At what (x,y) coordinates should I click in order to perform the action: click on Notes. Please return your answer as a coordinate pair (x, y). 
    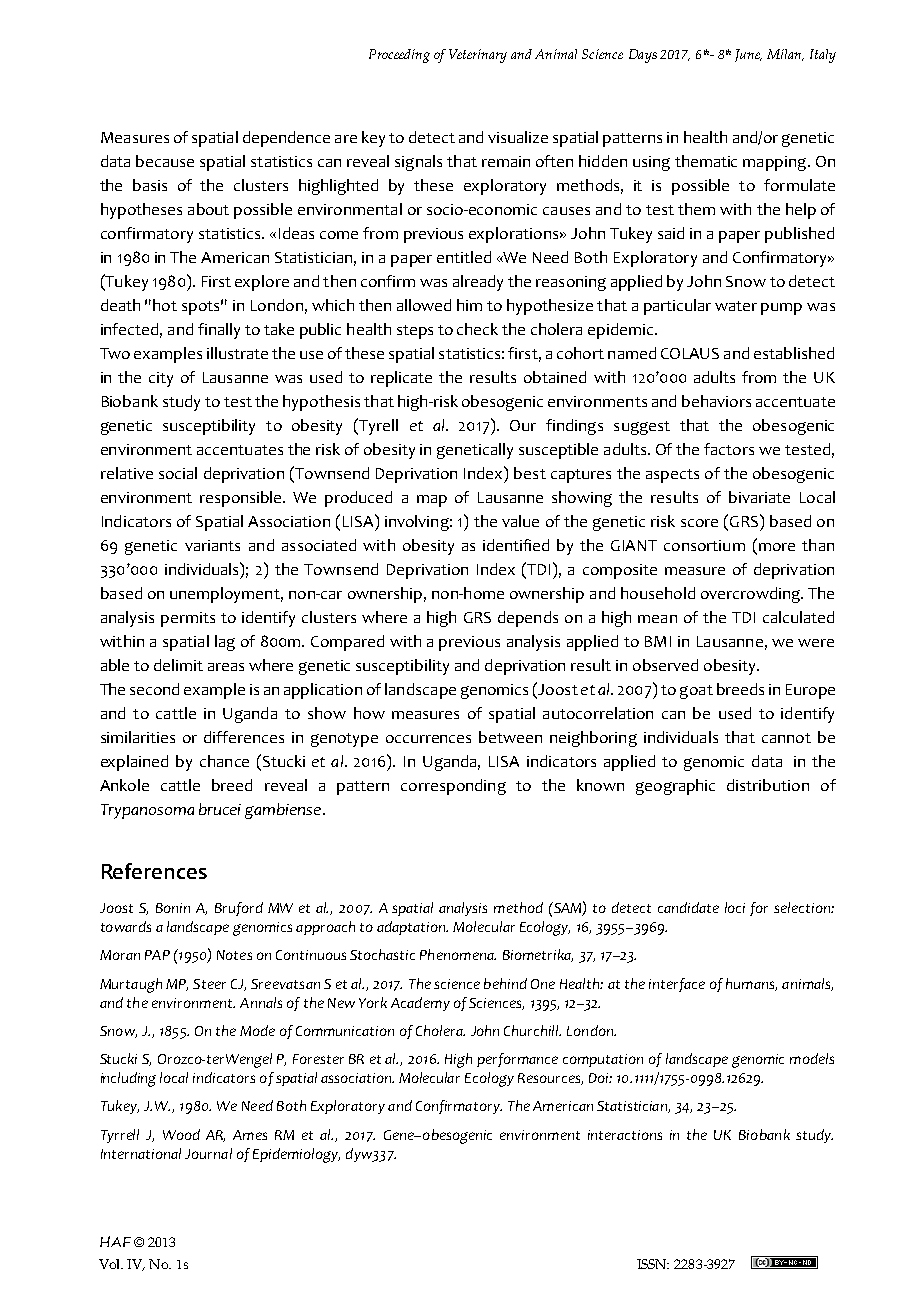
    Looking at the image, I should click on (234, 955).
